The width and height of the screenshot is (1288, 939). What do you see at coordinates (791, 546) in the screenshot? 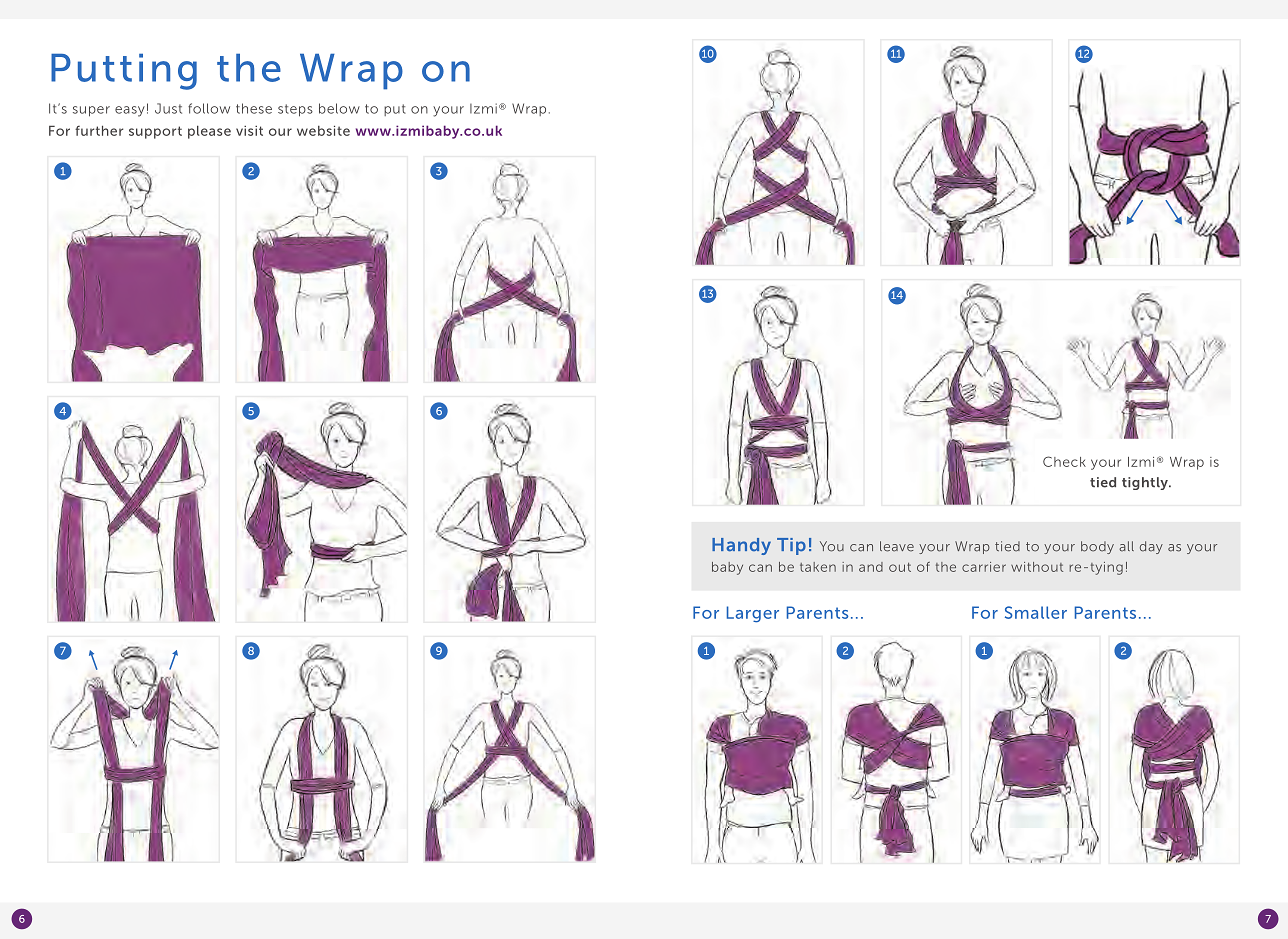
I see `Tip` at bounding box center [791, 546].
